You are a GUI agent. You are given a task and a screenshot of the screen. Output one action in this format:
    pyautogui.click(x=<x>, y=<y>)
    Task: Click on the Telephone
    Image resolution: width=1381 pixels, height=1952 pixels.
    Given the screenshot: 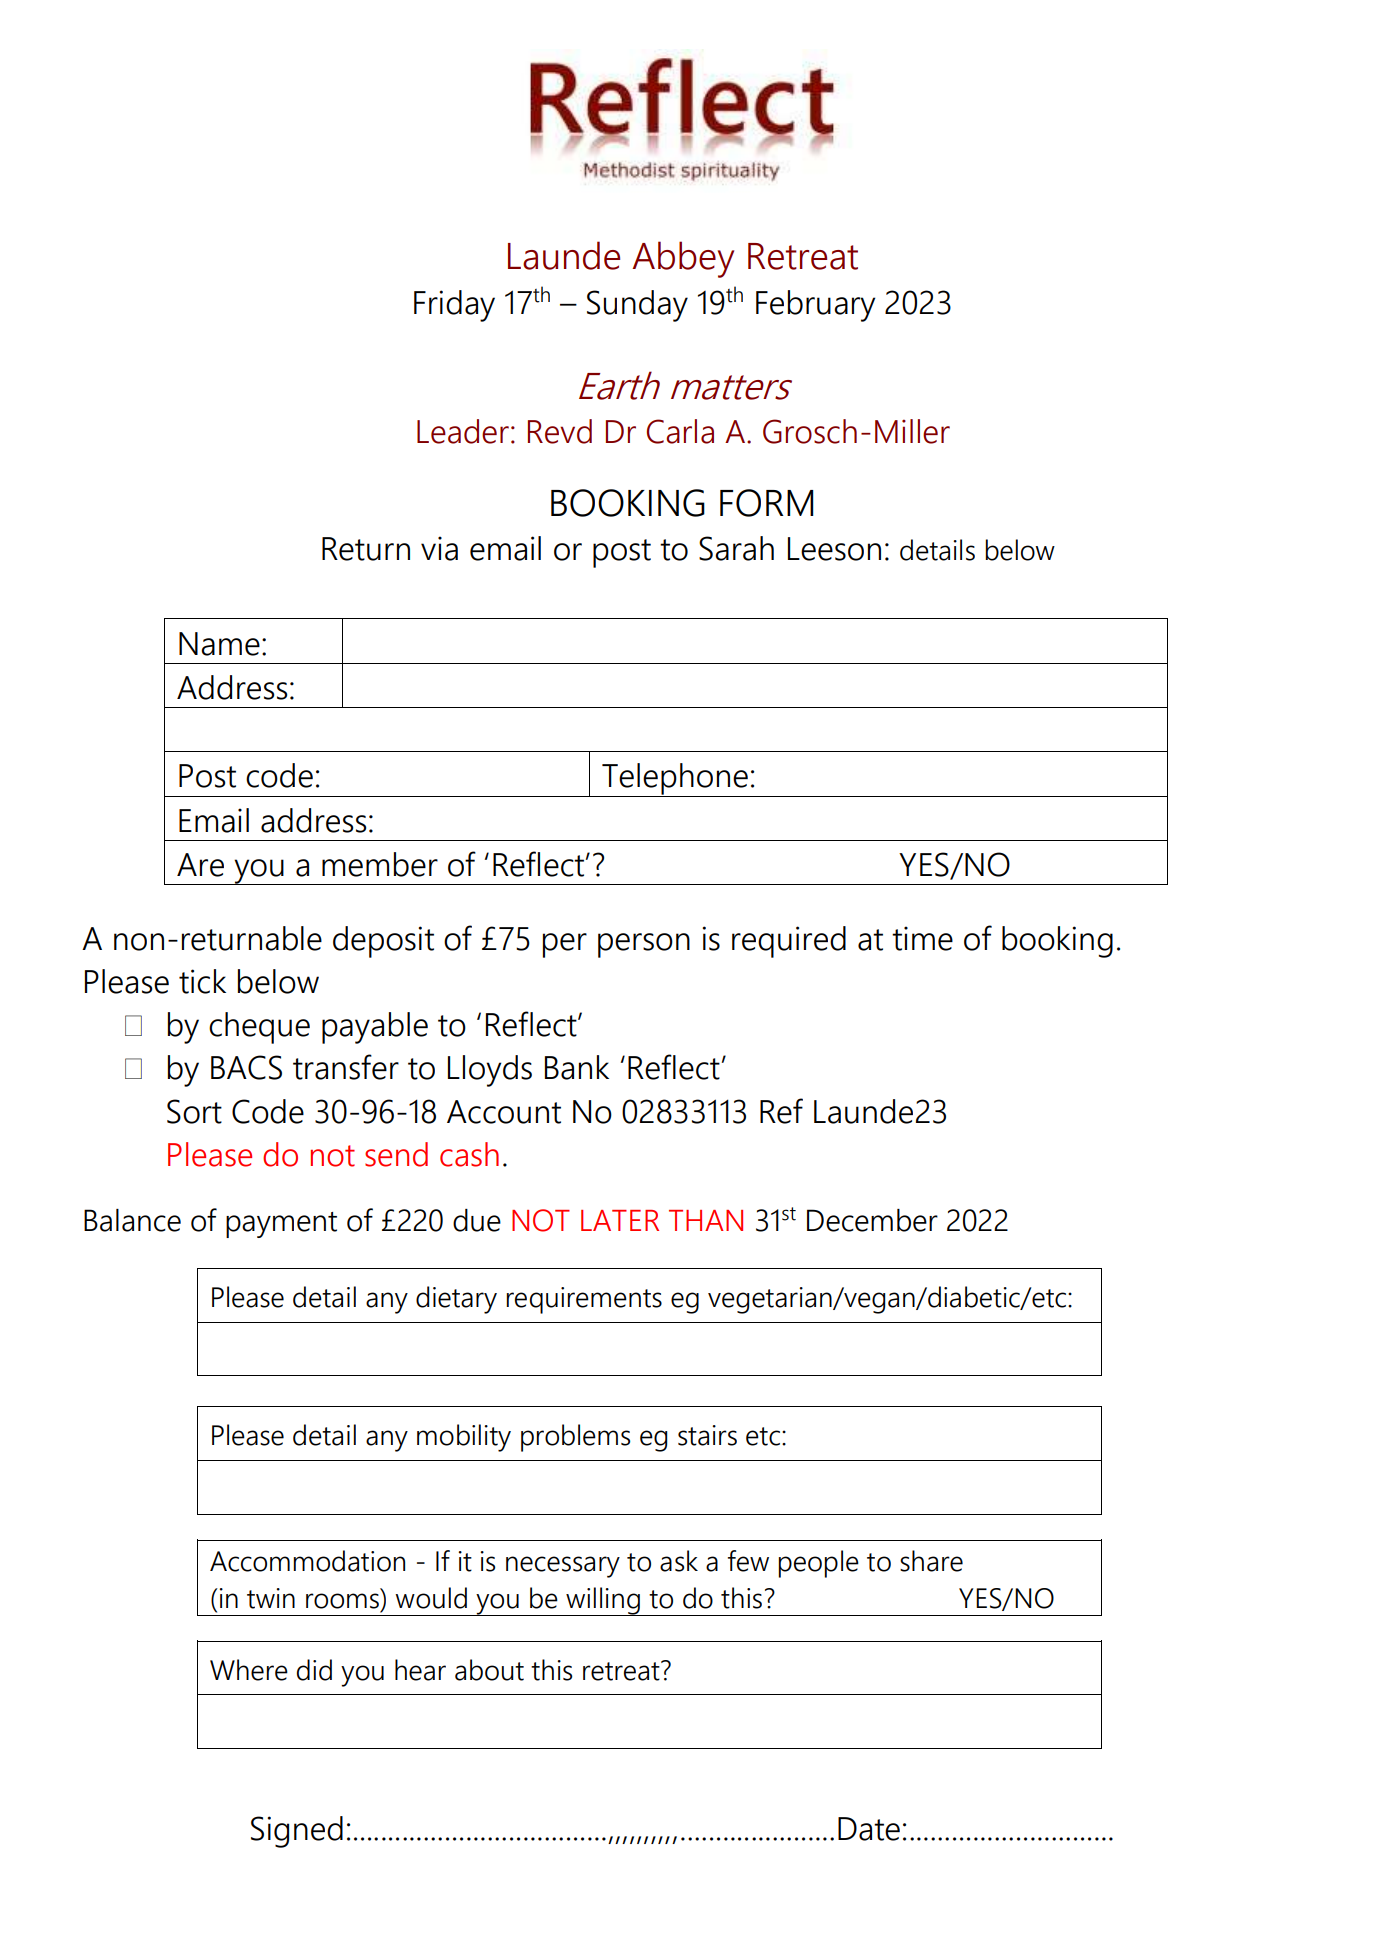 What is the action you would take?
    pyautogui.click(x=675, y=780)
